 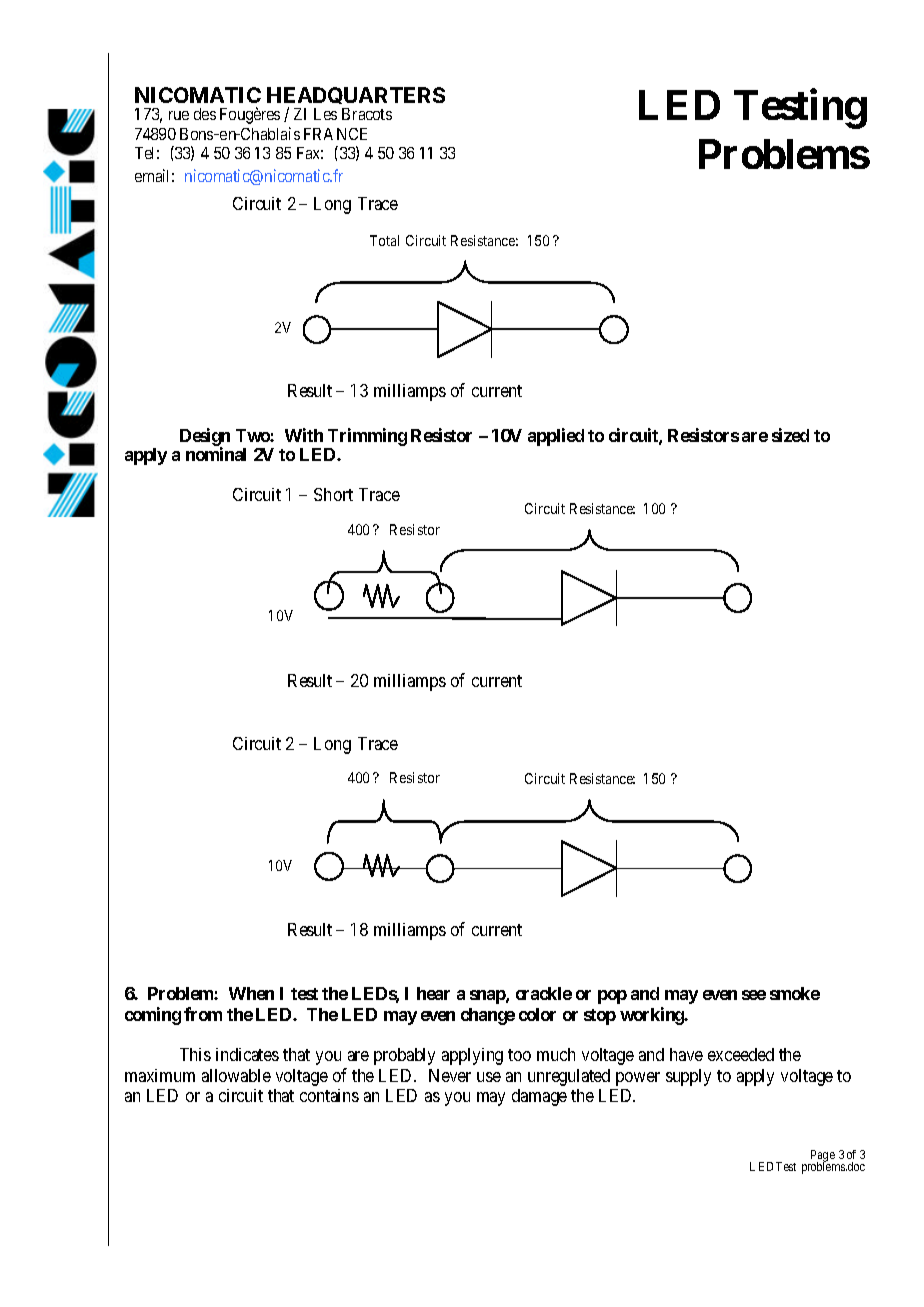 What do you see at coordinates (179, 115) in the screenshot?
I see `rue` at bounding box center [179, 115].
